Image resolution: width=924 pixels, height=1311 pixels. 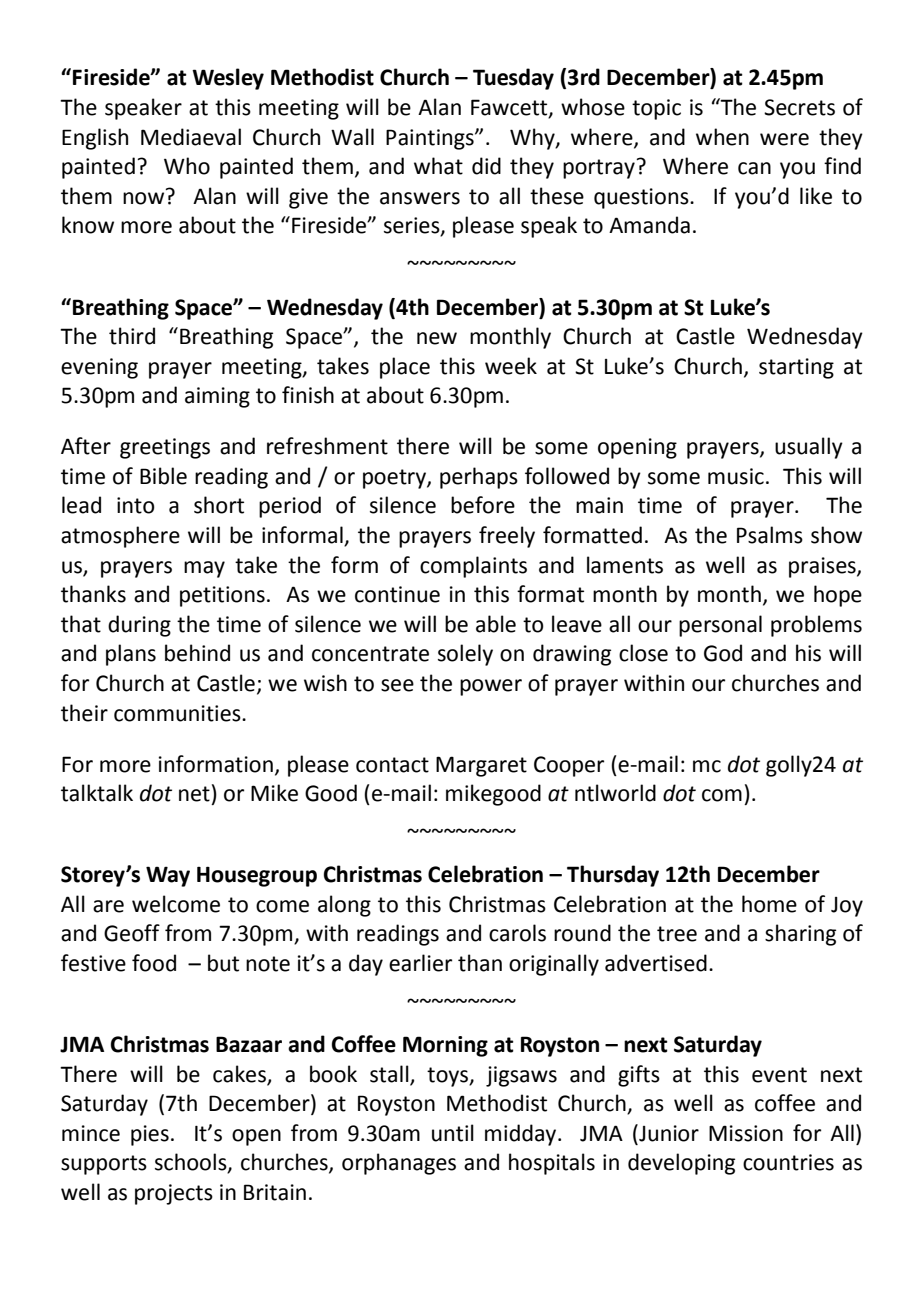 I want to click on countries, so click(x=788, y=1162).
